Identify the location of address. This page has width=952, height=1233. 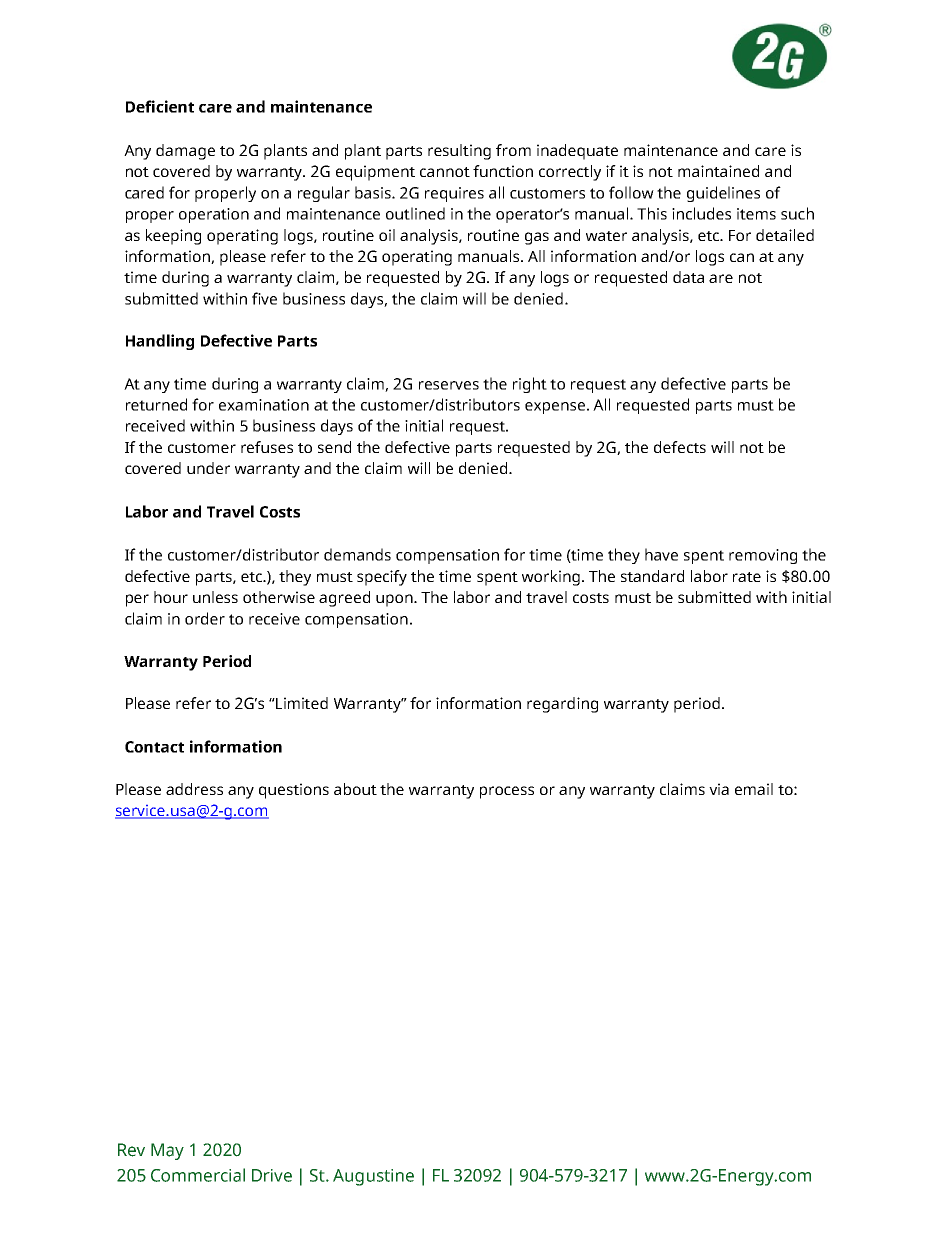
(194, 789).
